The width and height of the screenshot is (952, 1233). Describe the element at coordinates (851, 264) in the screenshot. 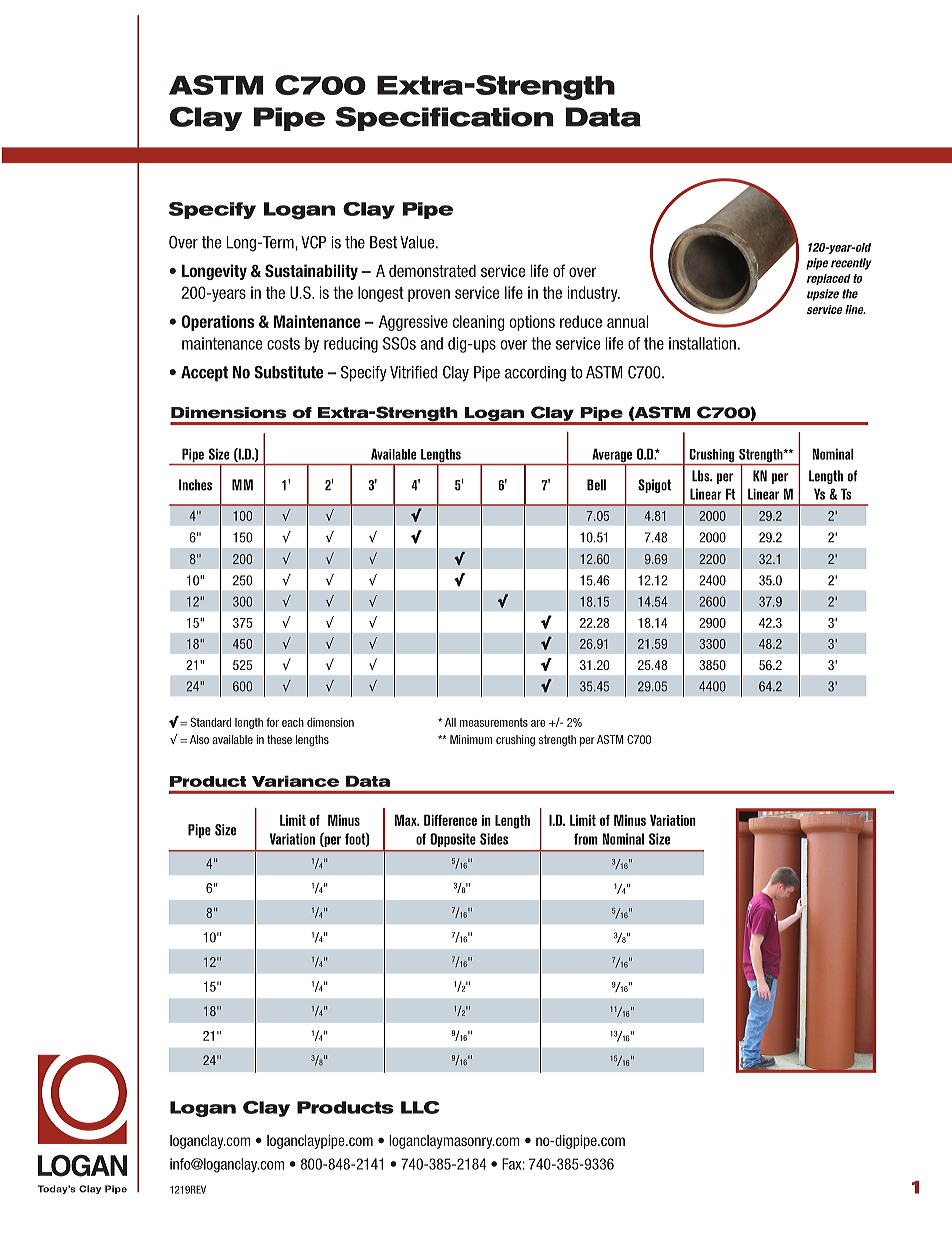

I see `recently` at that location.
